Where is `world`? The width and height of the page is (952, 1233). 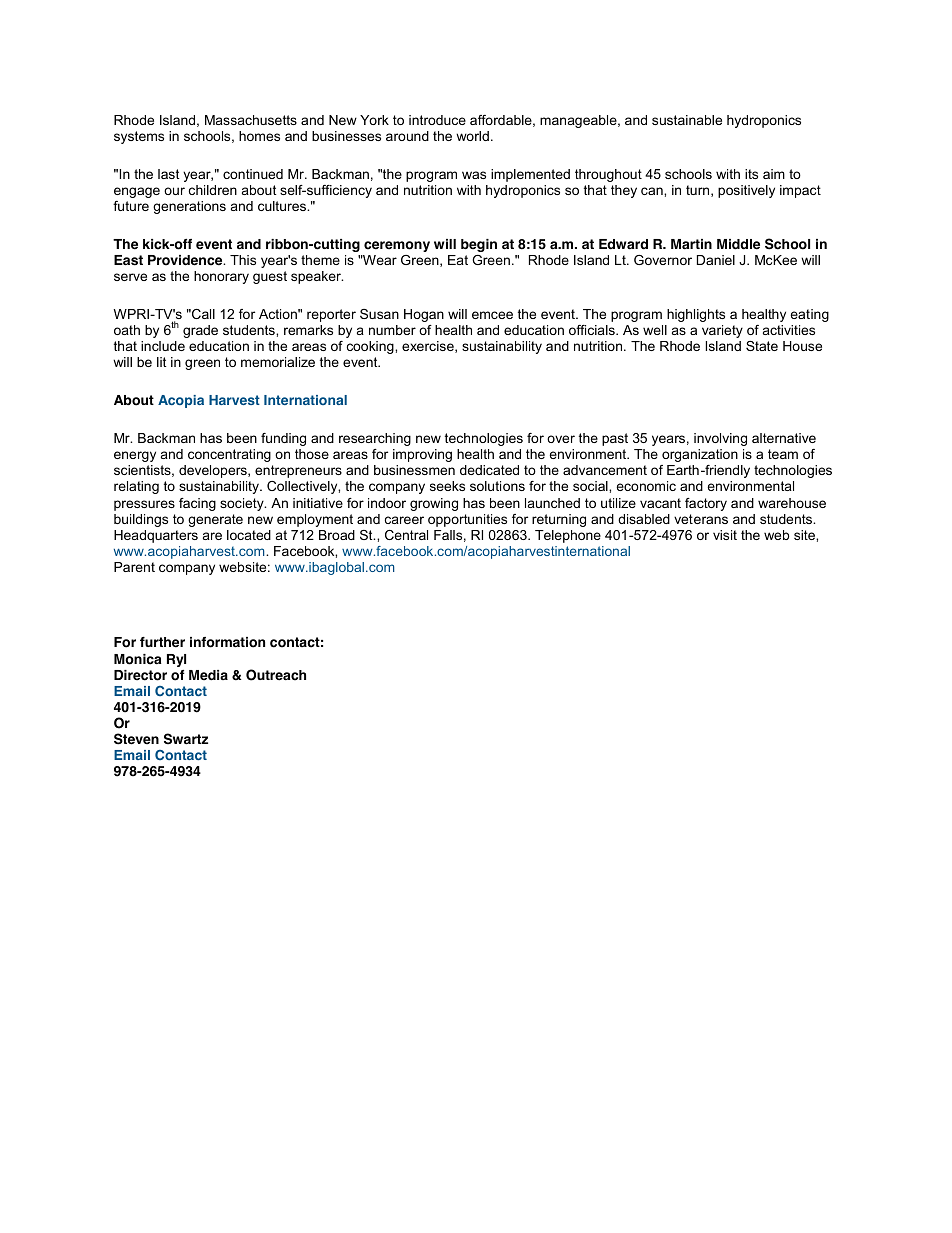
world is located at coordinates (472, 136).
